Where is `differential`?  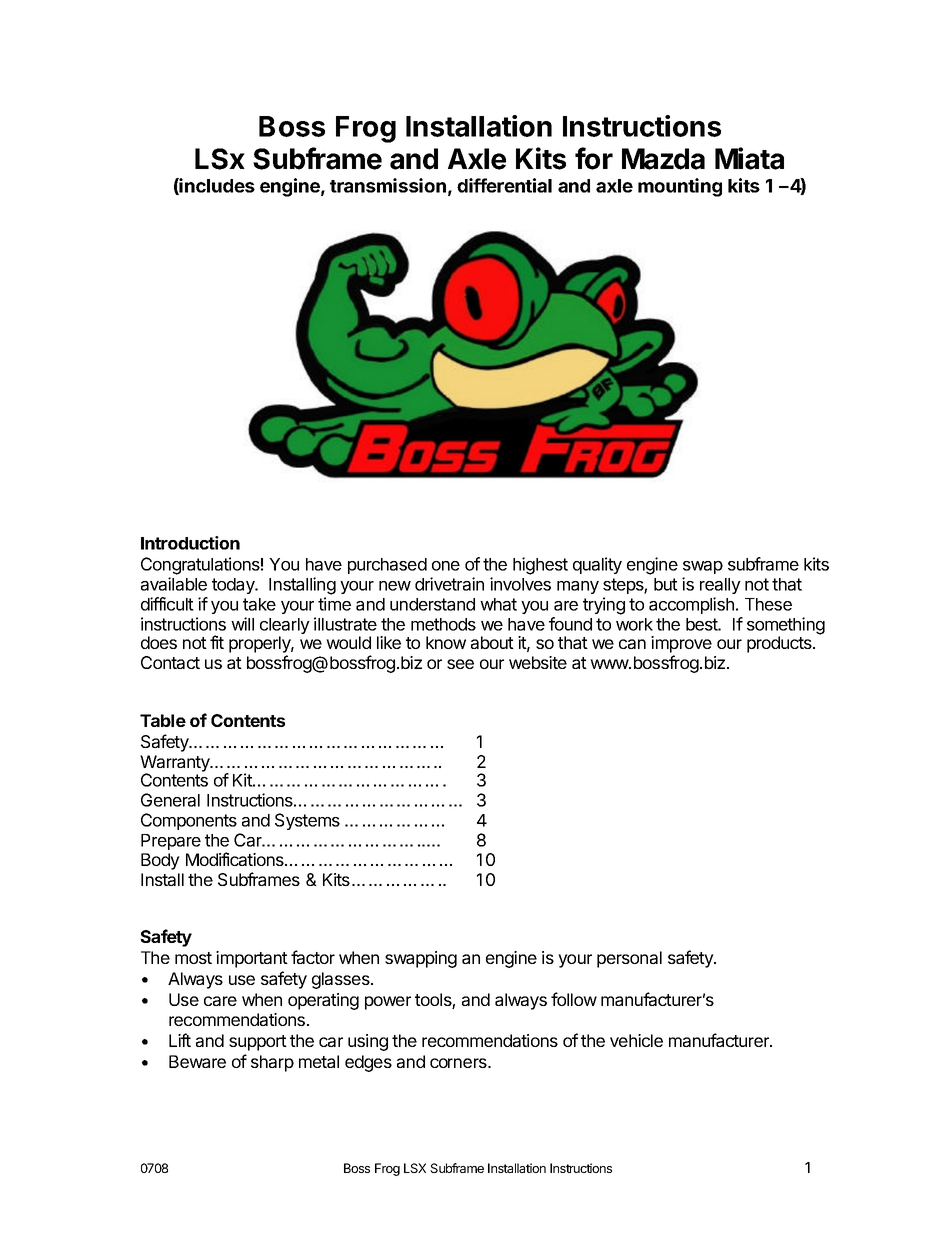 differential is located at coordinates (504, 185).
